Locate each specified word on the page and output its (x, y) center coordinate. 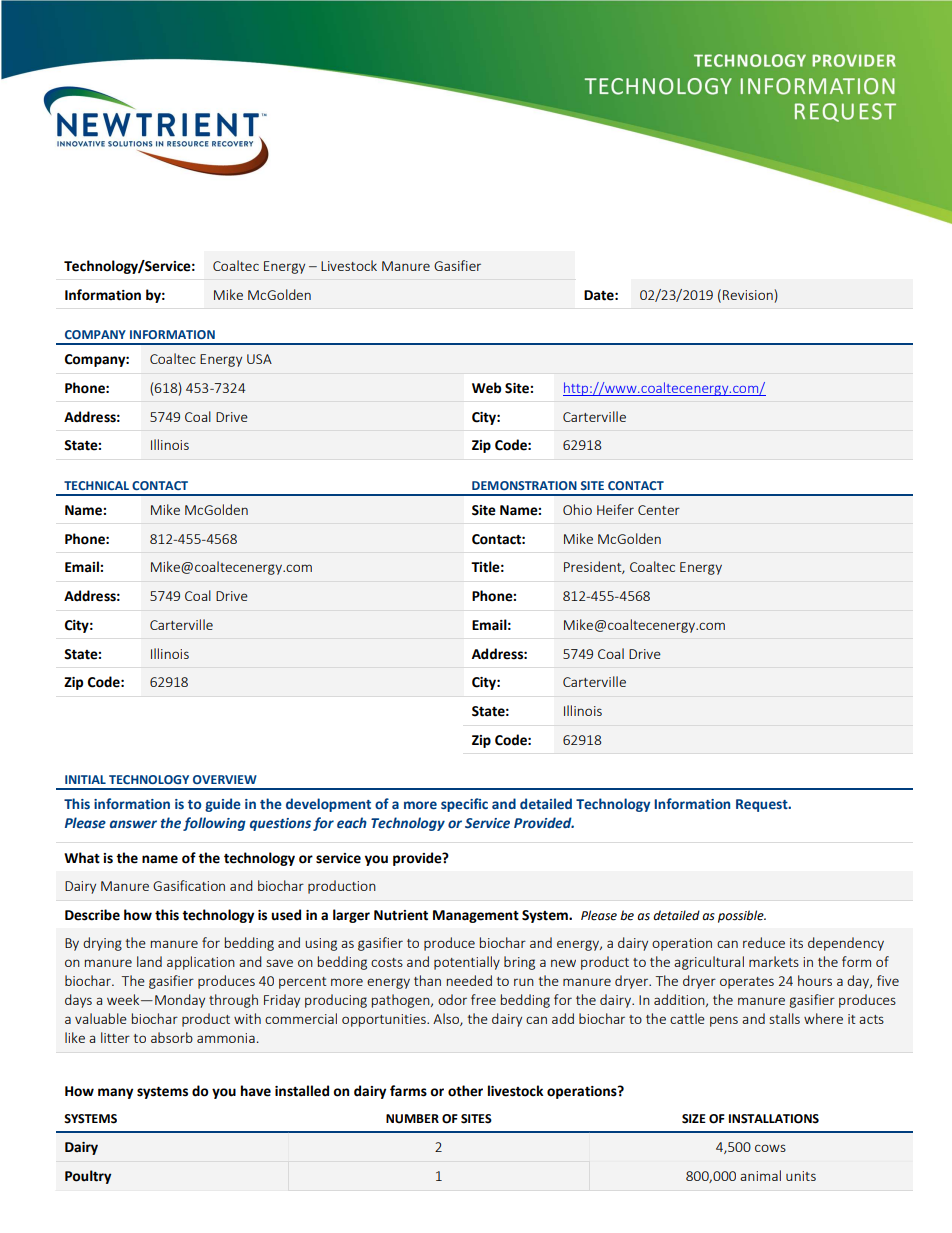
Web (486, 388)
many (115, 1093)
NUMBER (412, 1119)
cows (770, 1148)
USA (259, 359)
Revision (748, 295)
